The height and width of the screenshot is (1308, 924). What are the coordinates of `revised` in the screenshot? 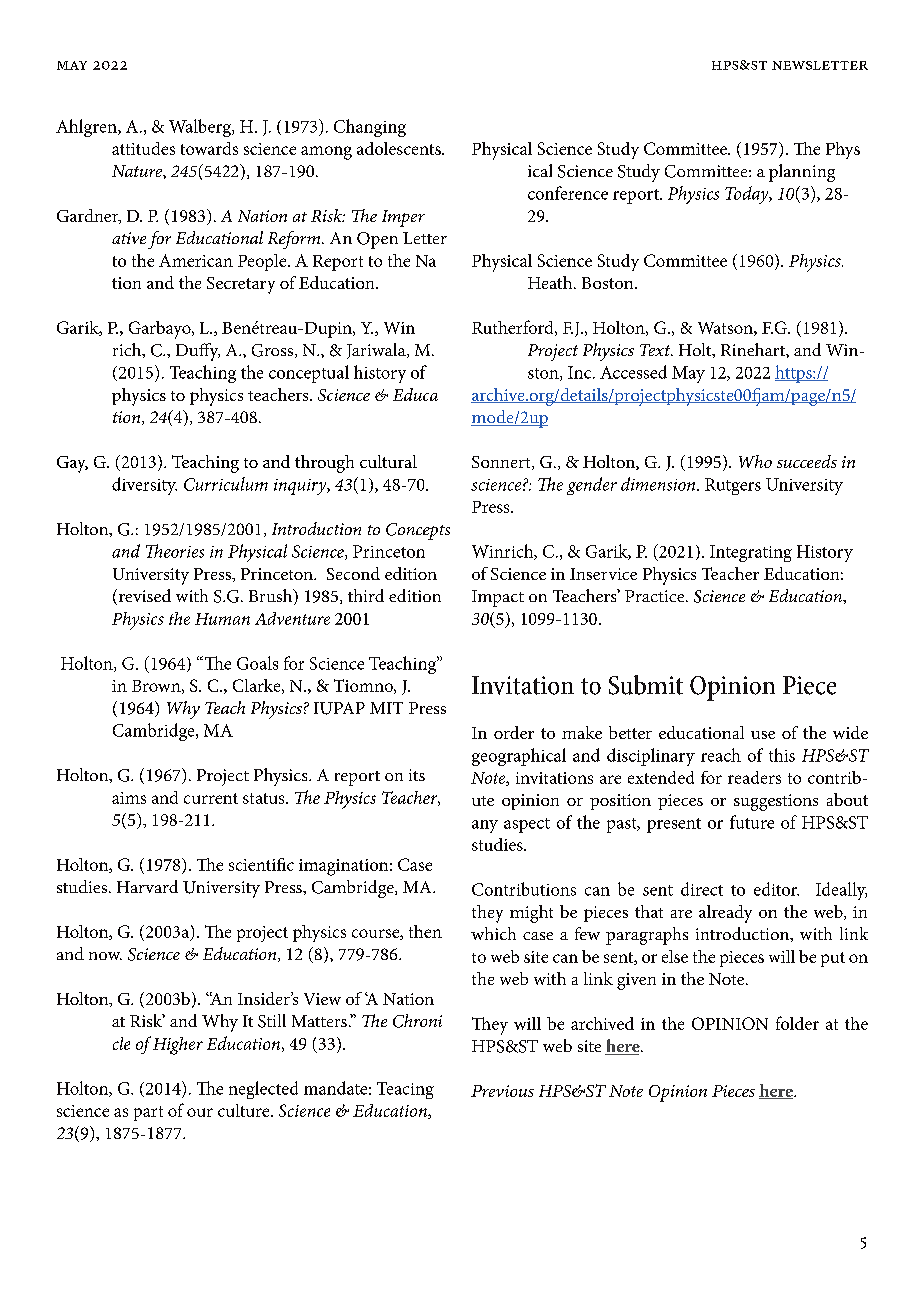 It's located at (143, 597).
